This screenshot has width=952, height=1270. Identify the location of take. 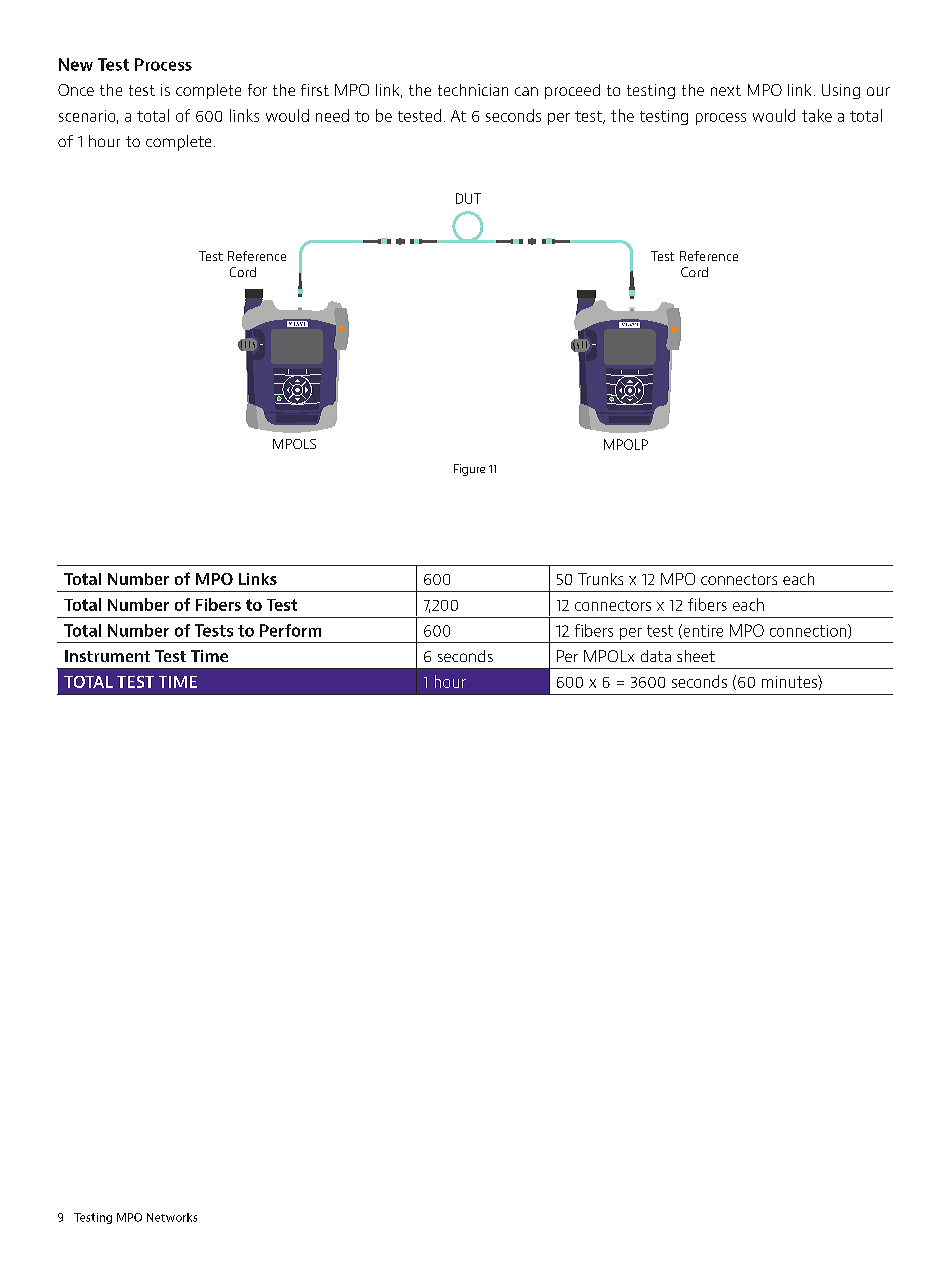
(817, 115).
